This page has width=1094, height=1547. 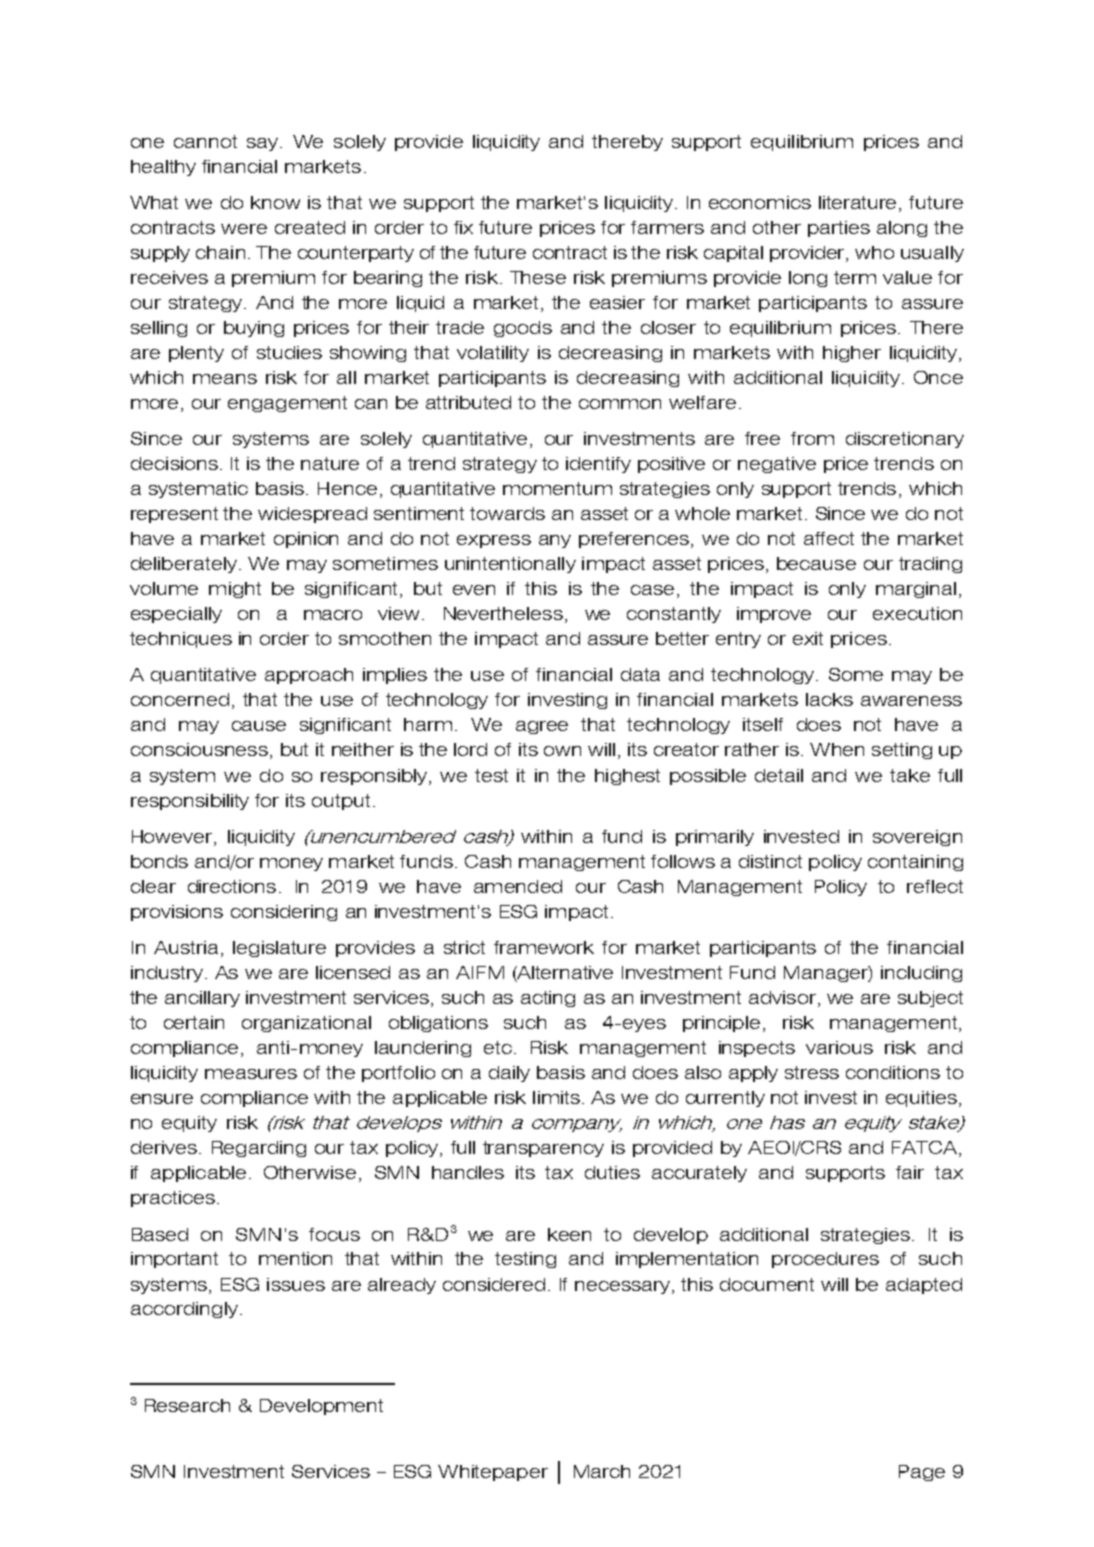 What do you see at coordinates (921, 974) in the page?
I see `including` at bounding box center [921, 974].
